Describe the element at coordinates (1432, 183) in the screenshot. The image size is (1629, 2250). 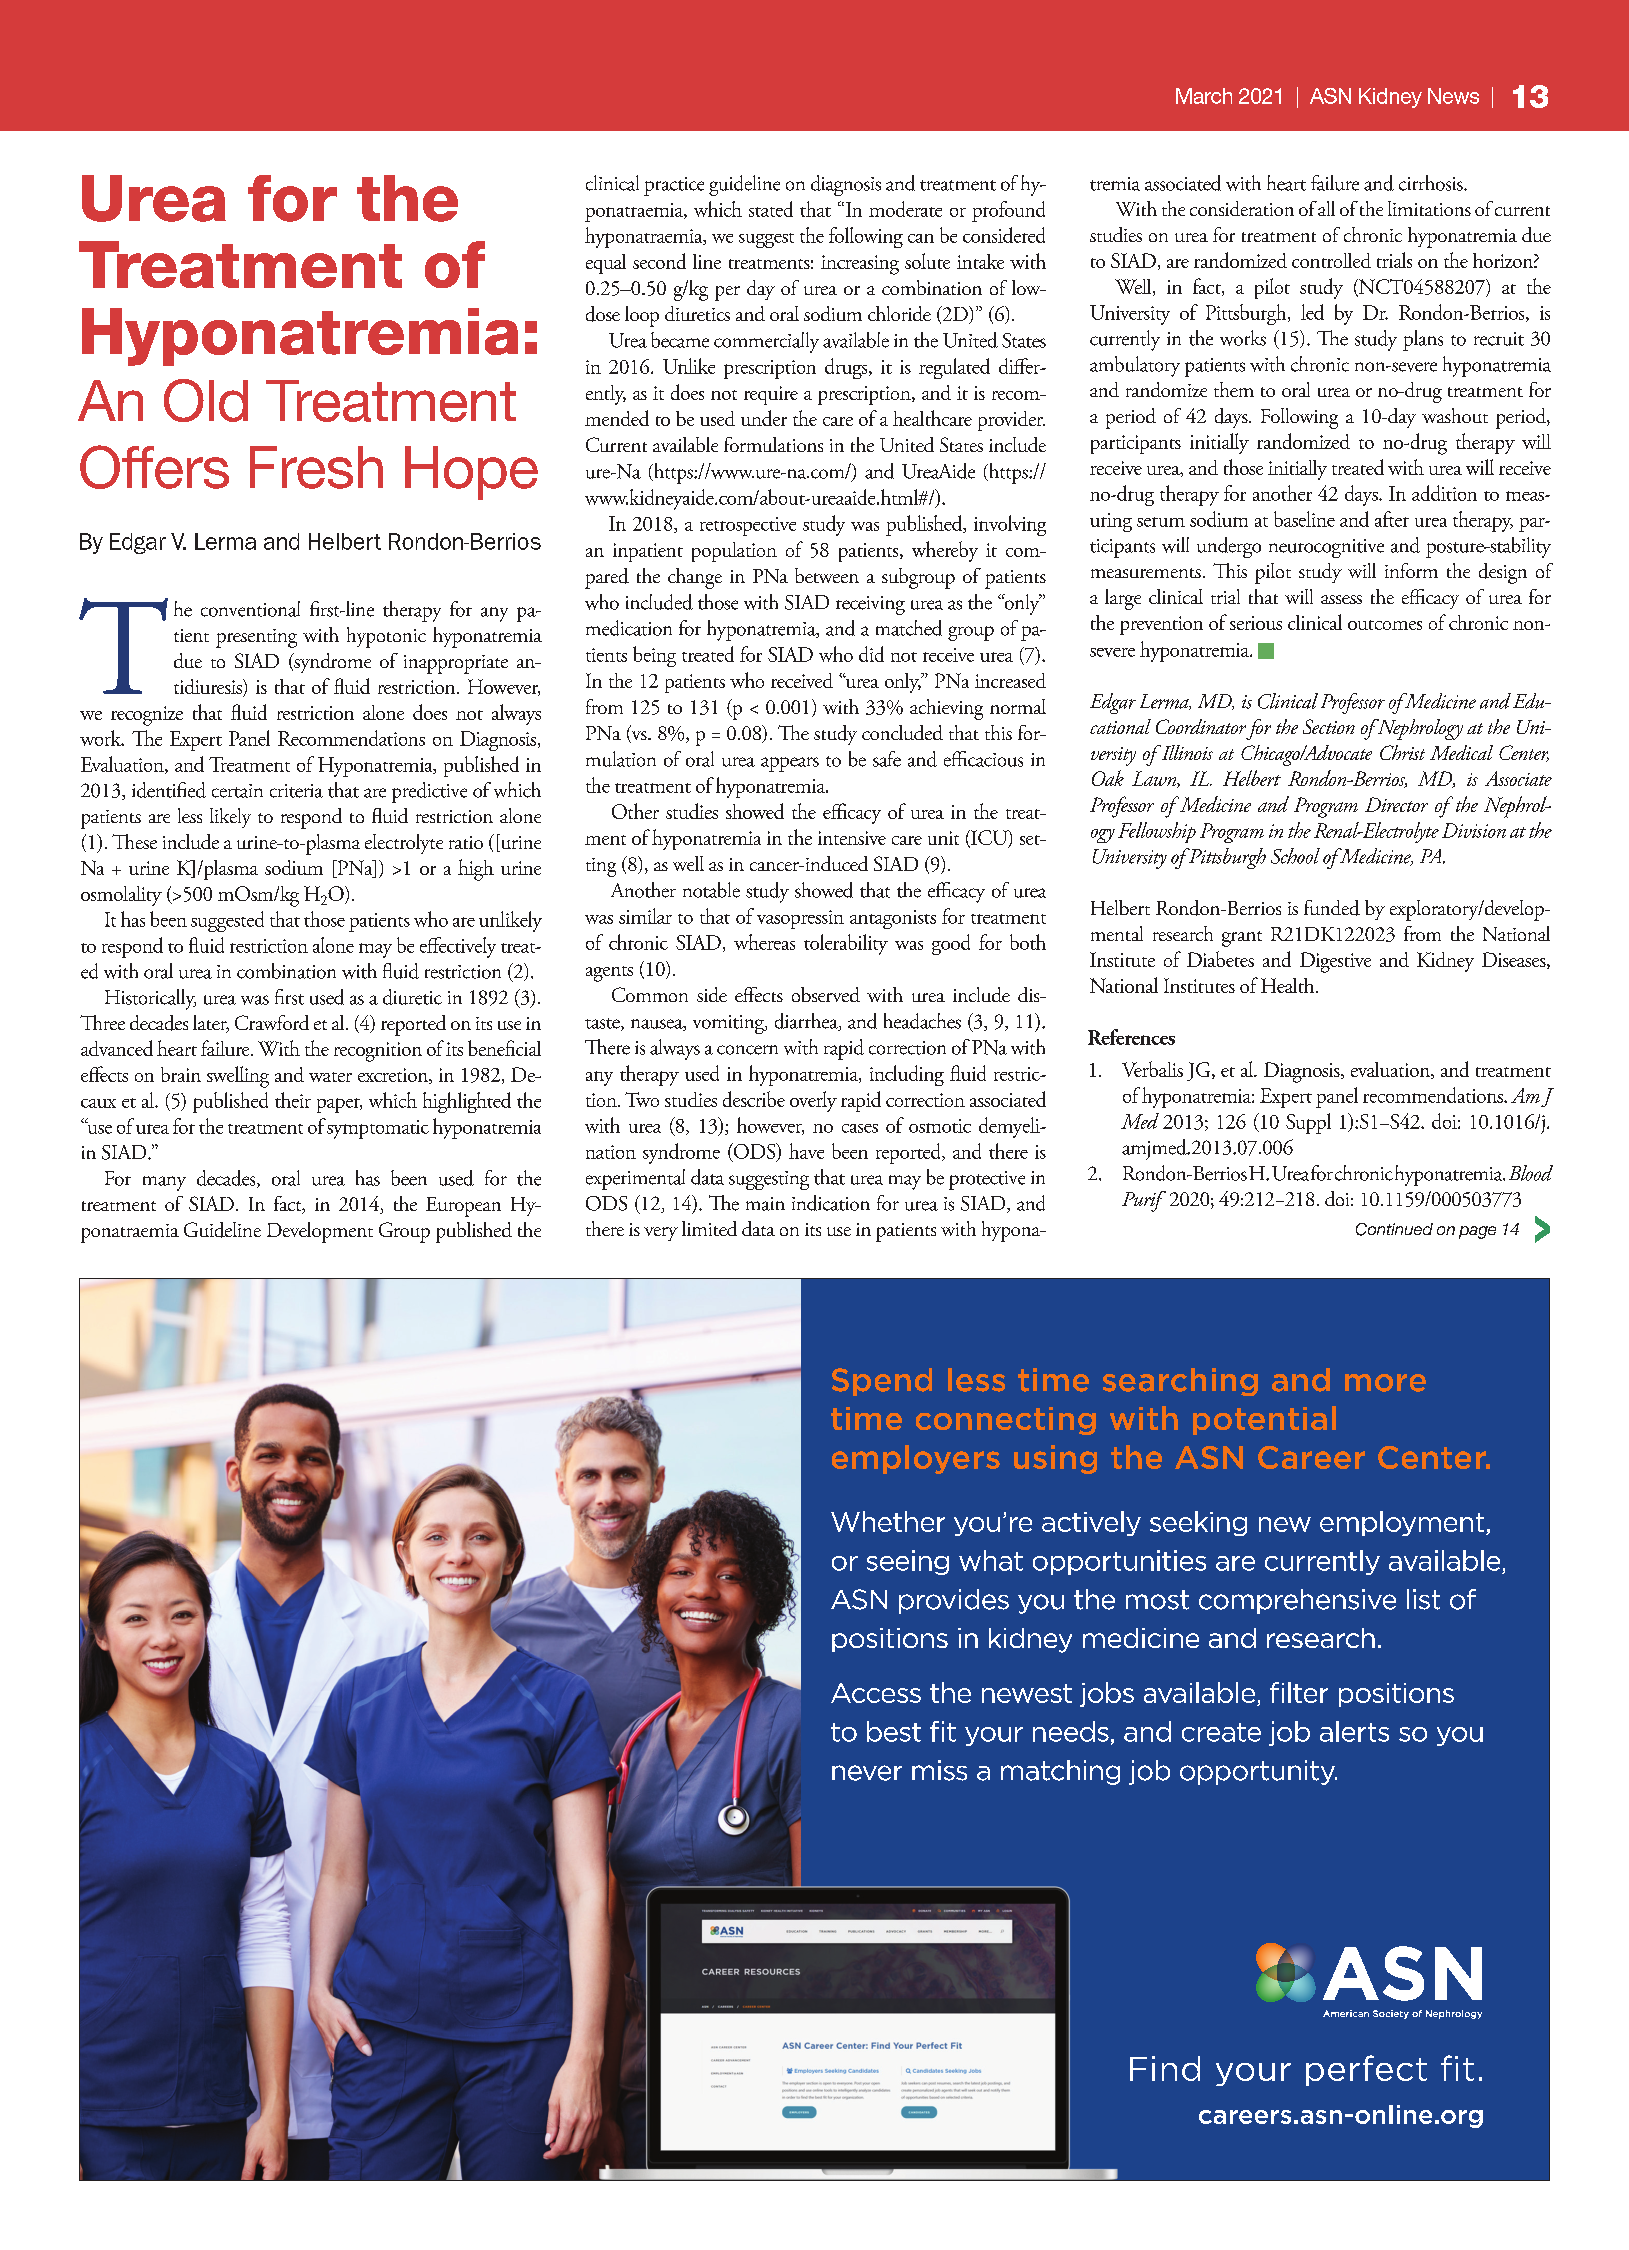
I see `cirrhosis` at that location.
